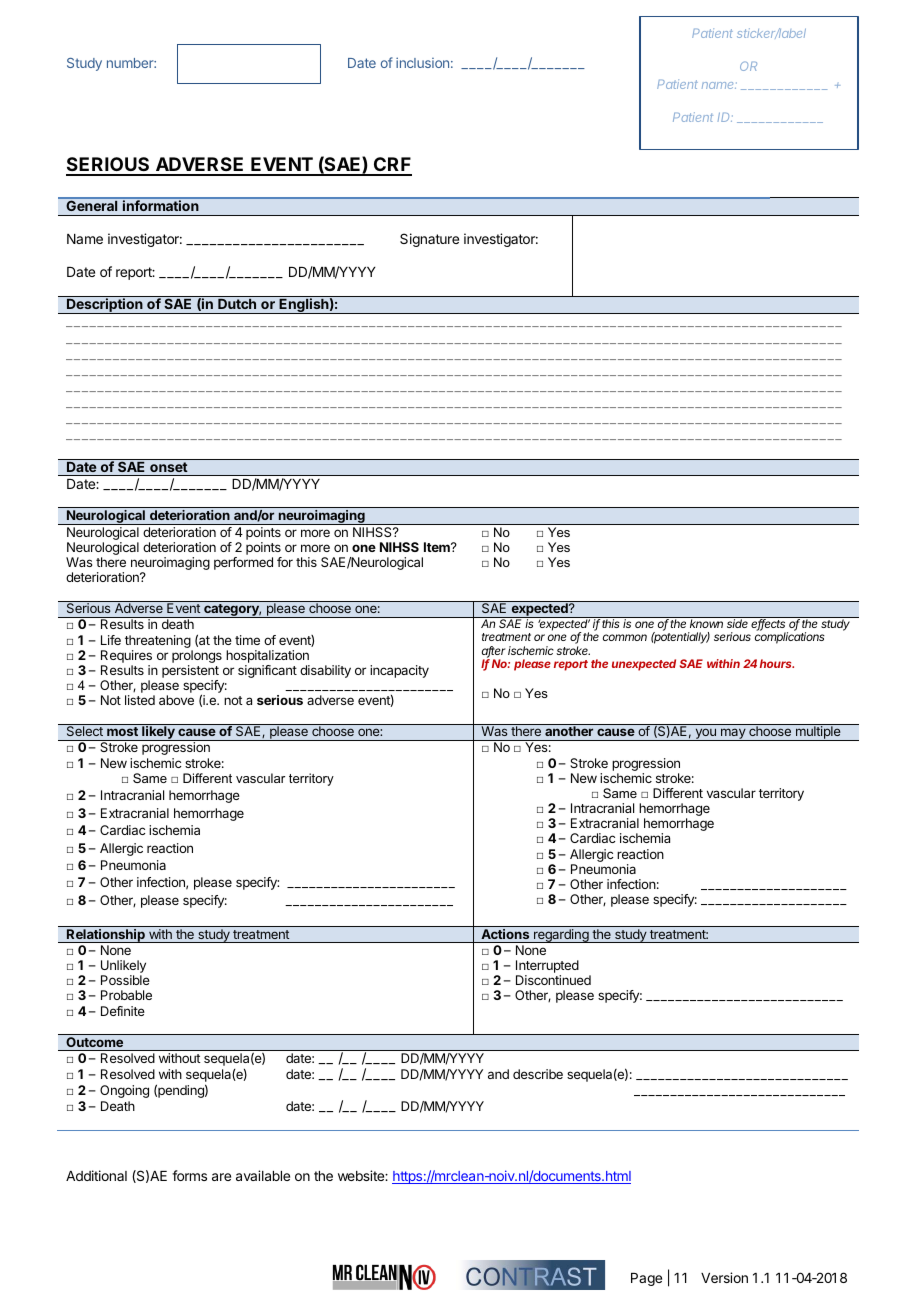  Describe the element at coordinates (494, 652) in the screenshot. I see `after` at that location.
